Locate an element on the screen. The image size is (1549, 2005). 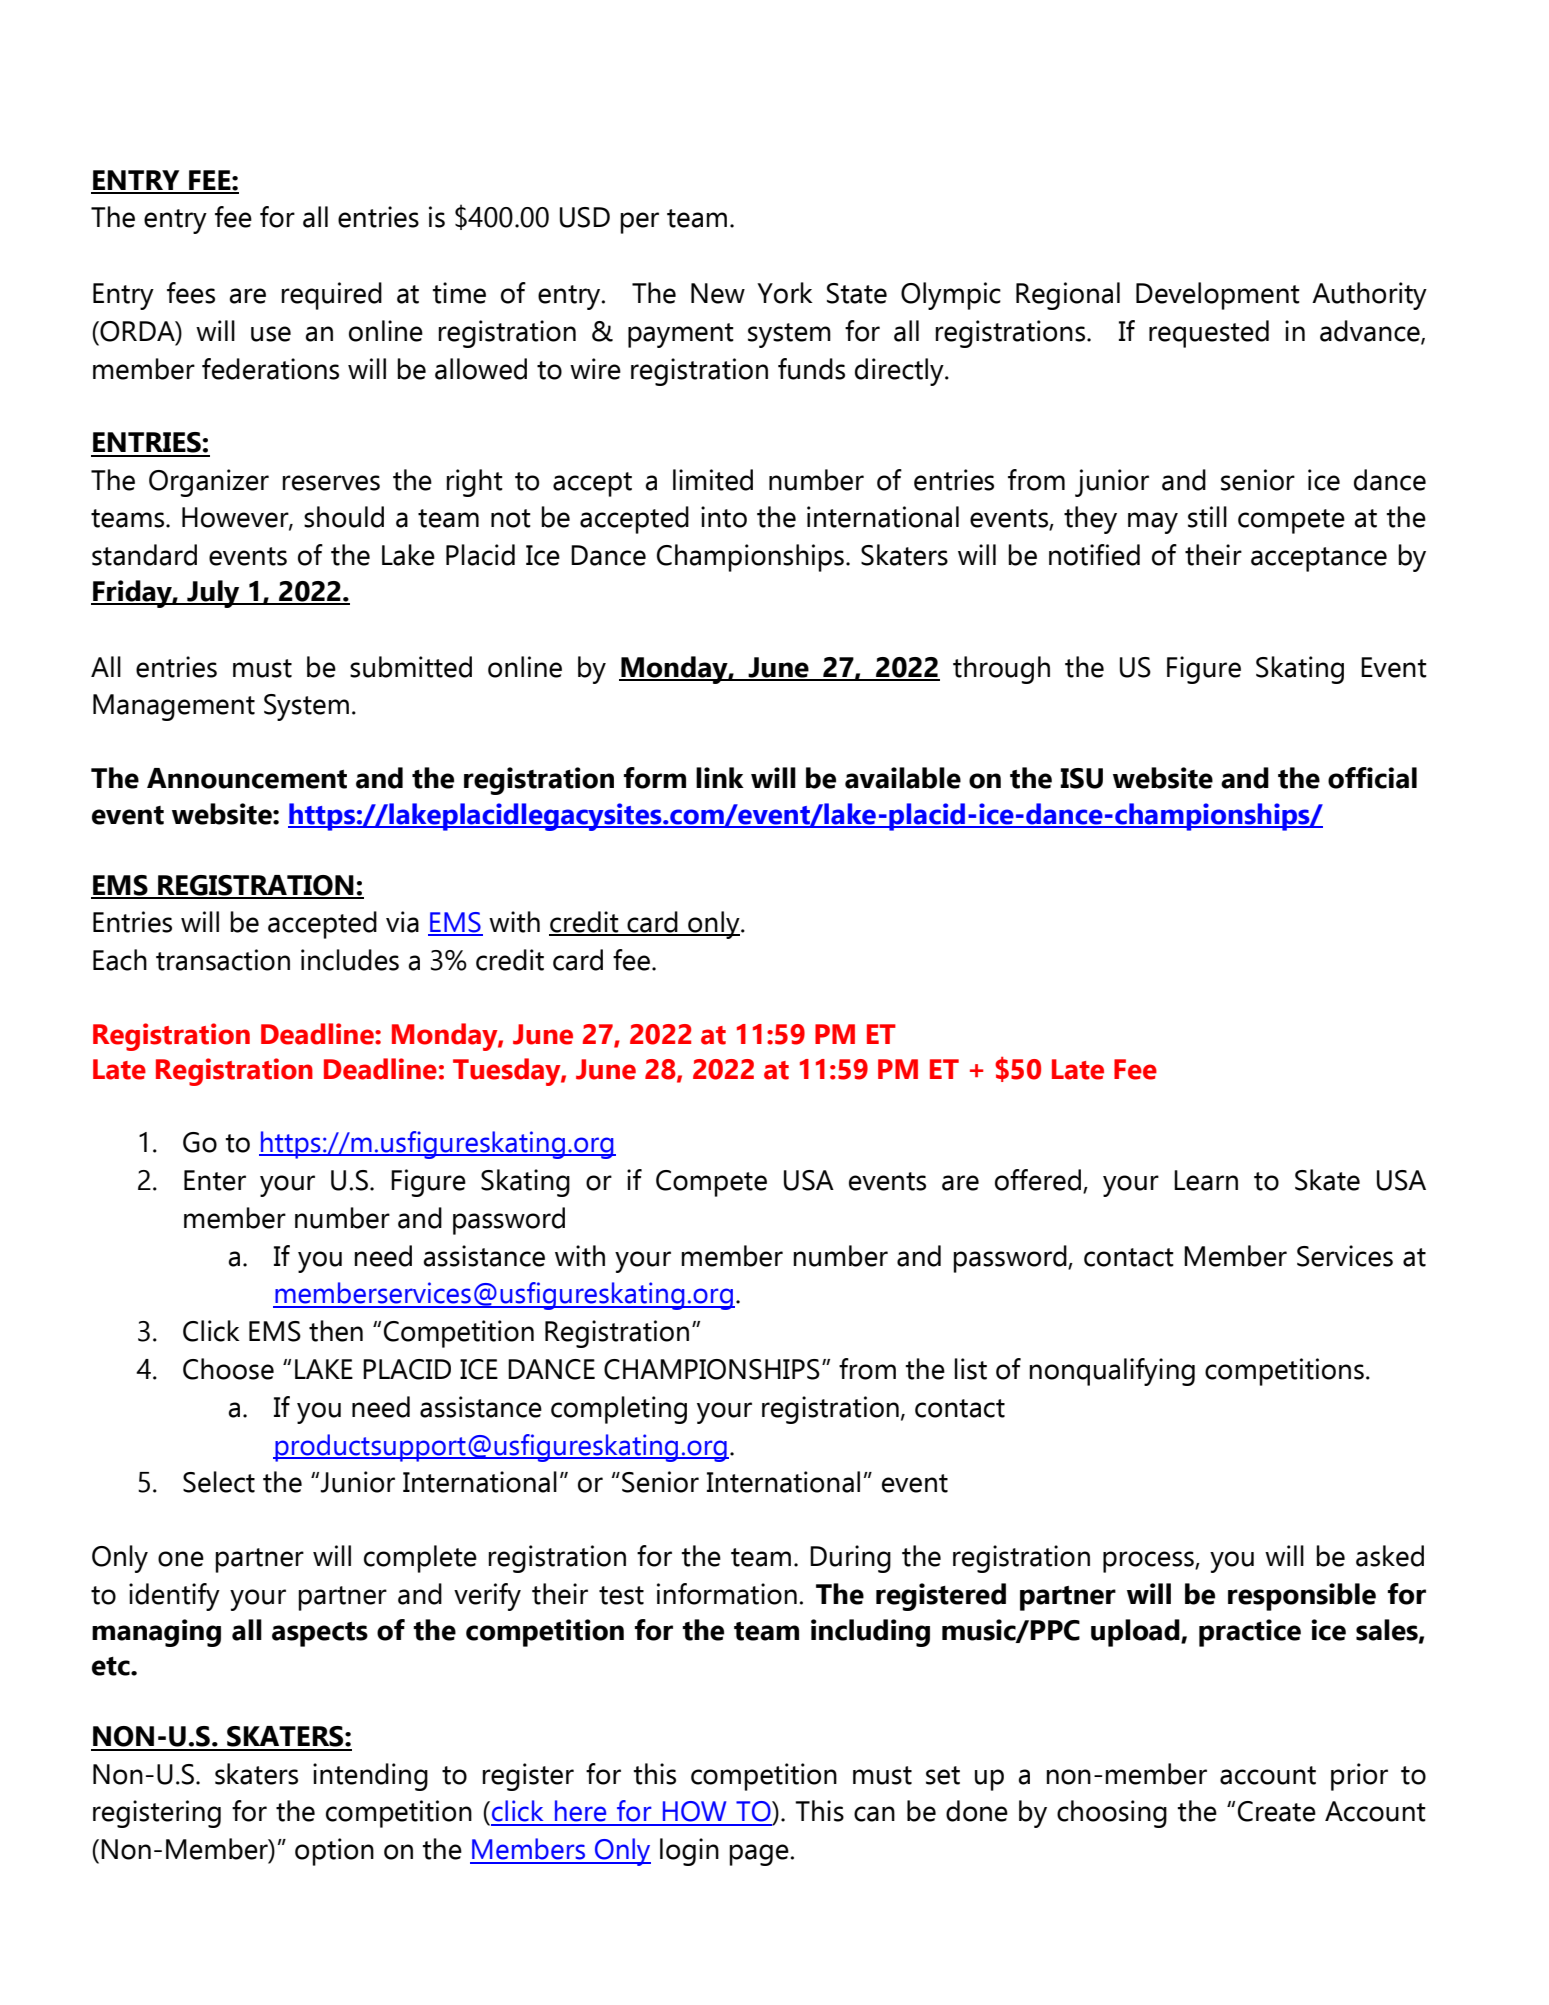
login is located at coordinates (689, 1852).
